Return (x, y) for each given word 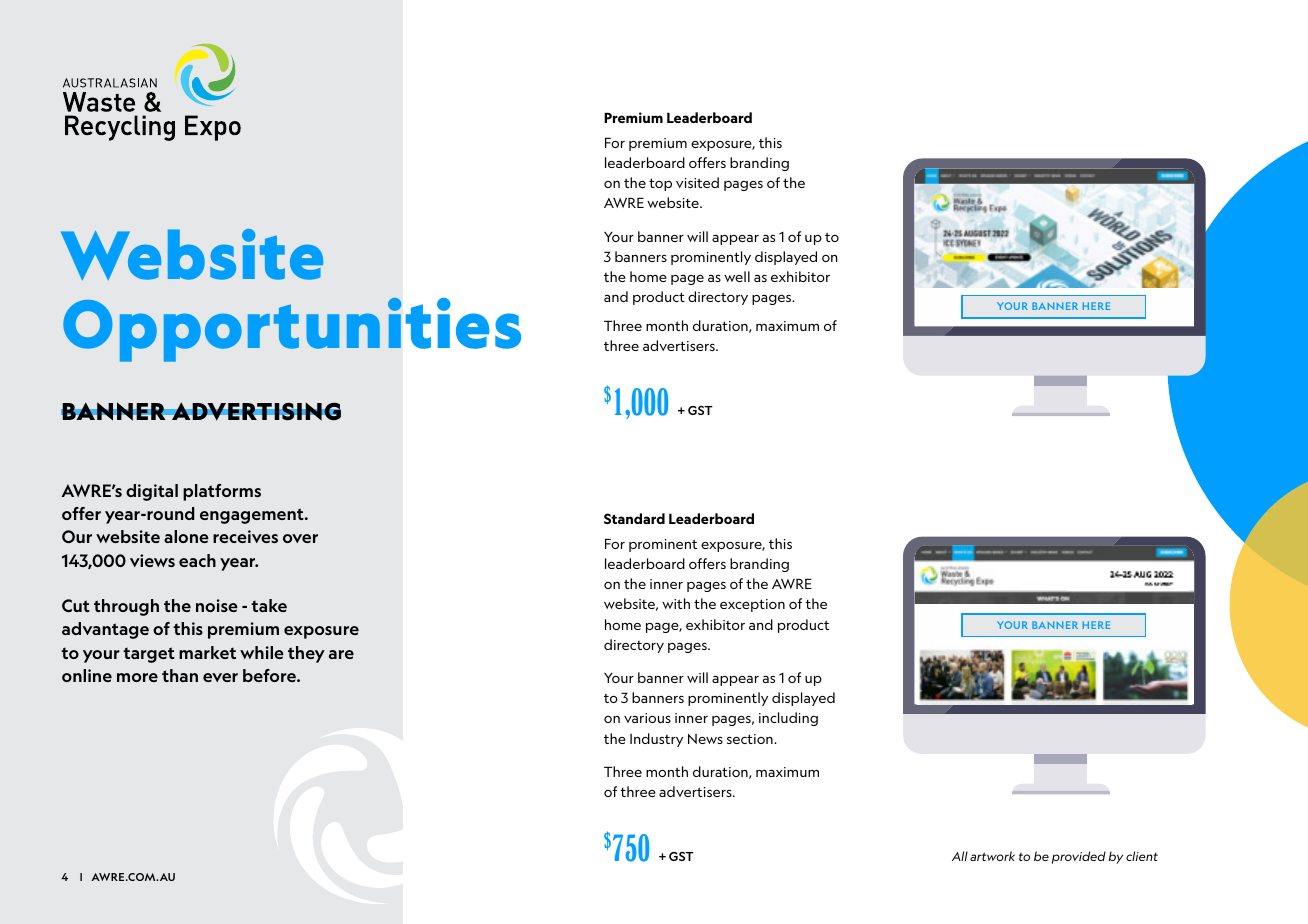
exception (752, 605)
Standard (634, 518)
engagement (253, 516)
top (660, 184)
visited (697, 182)
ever (220, 677)
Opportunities (292, 330)
